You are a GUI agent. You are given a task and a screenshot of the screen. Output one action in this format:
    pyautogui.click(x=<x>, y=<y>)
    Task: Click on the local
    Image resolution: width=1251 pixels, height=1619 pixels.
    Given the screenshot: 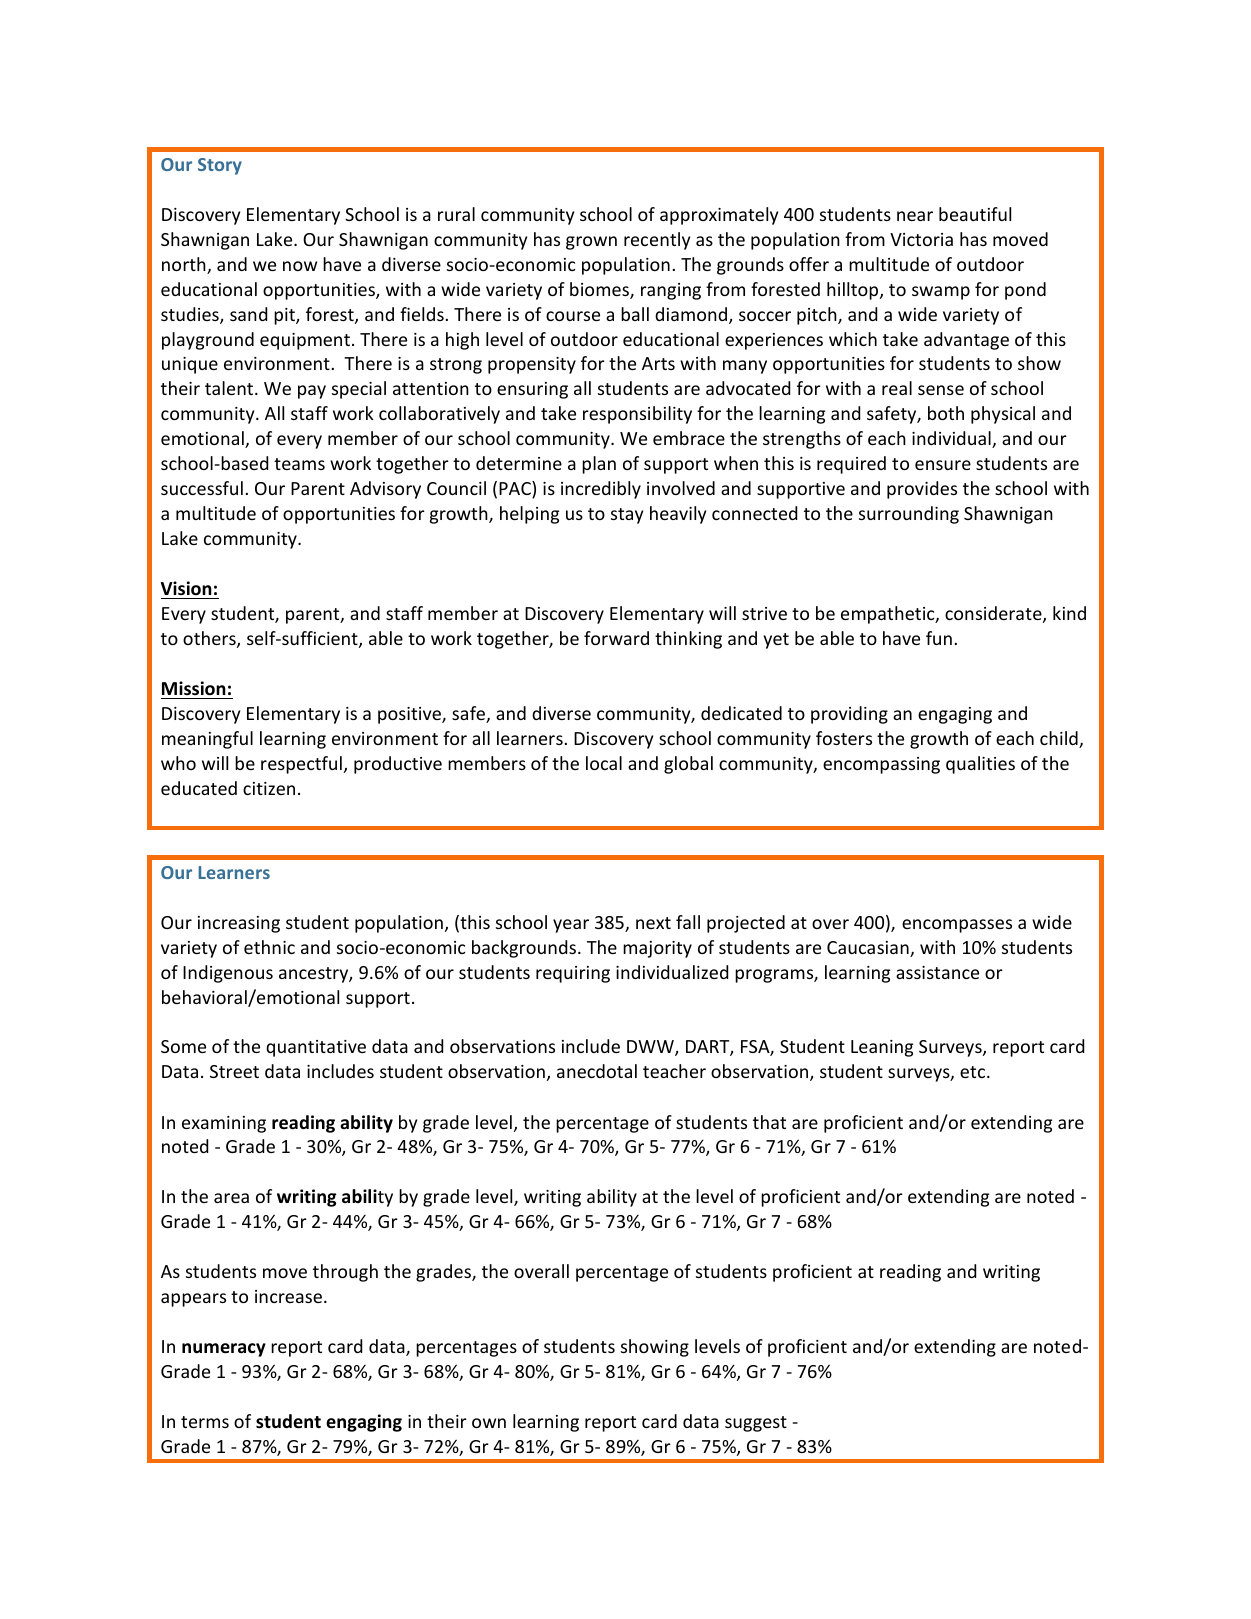 What is the action you would take?
    pyautogui.click(x=604, y=763)
